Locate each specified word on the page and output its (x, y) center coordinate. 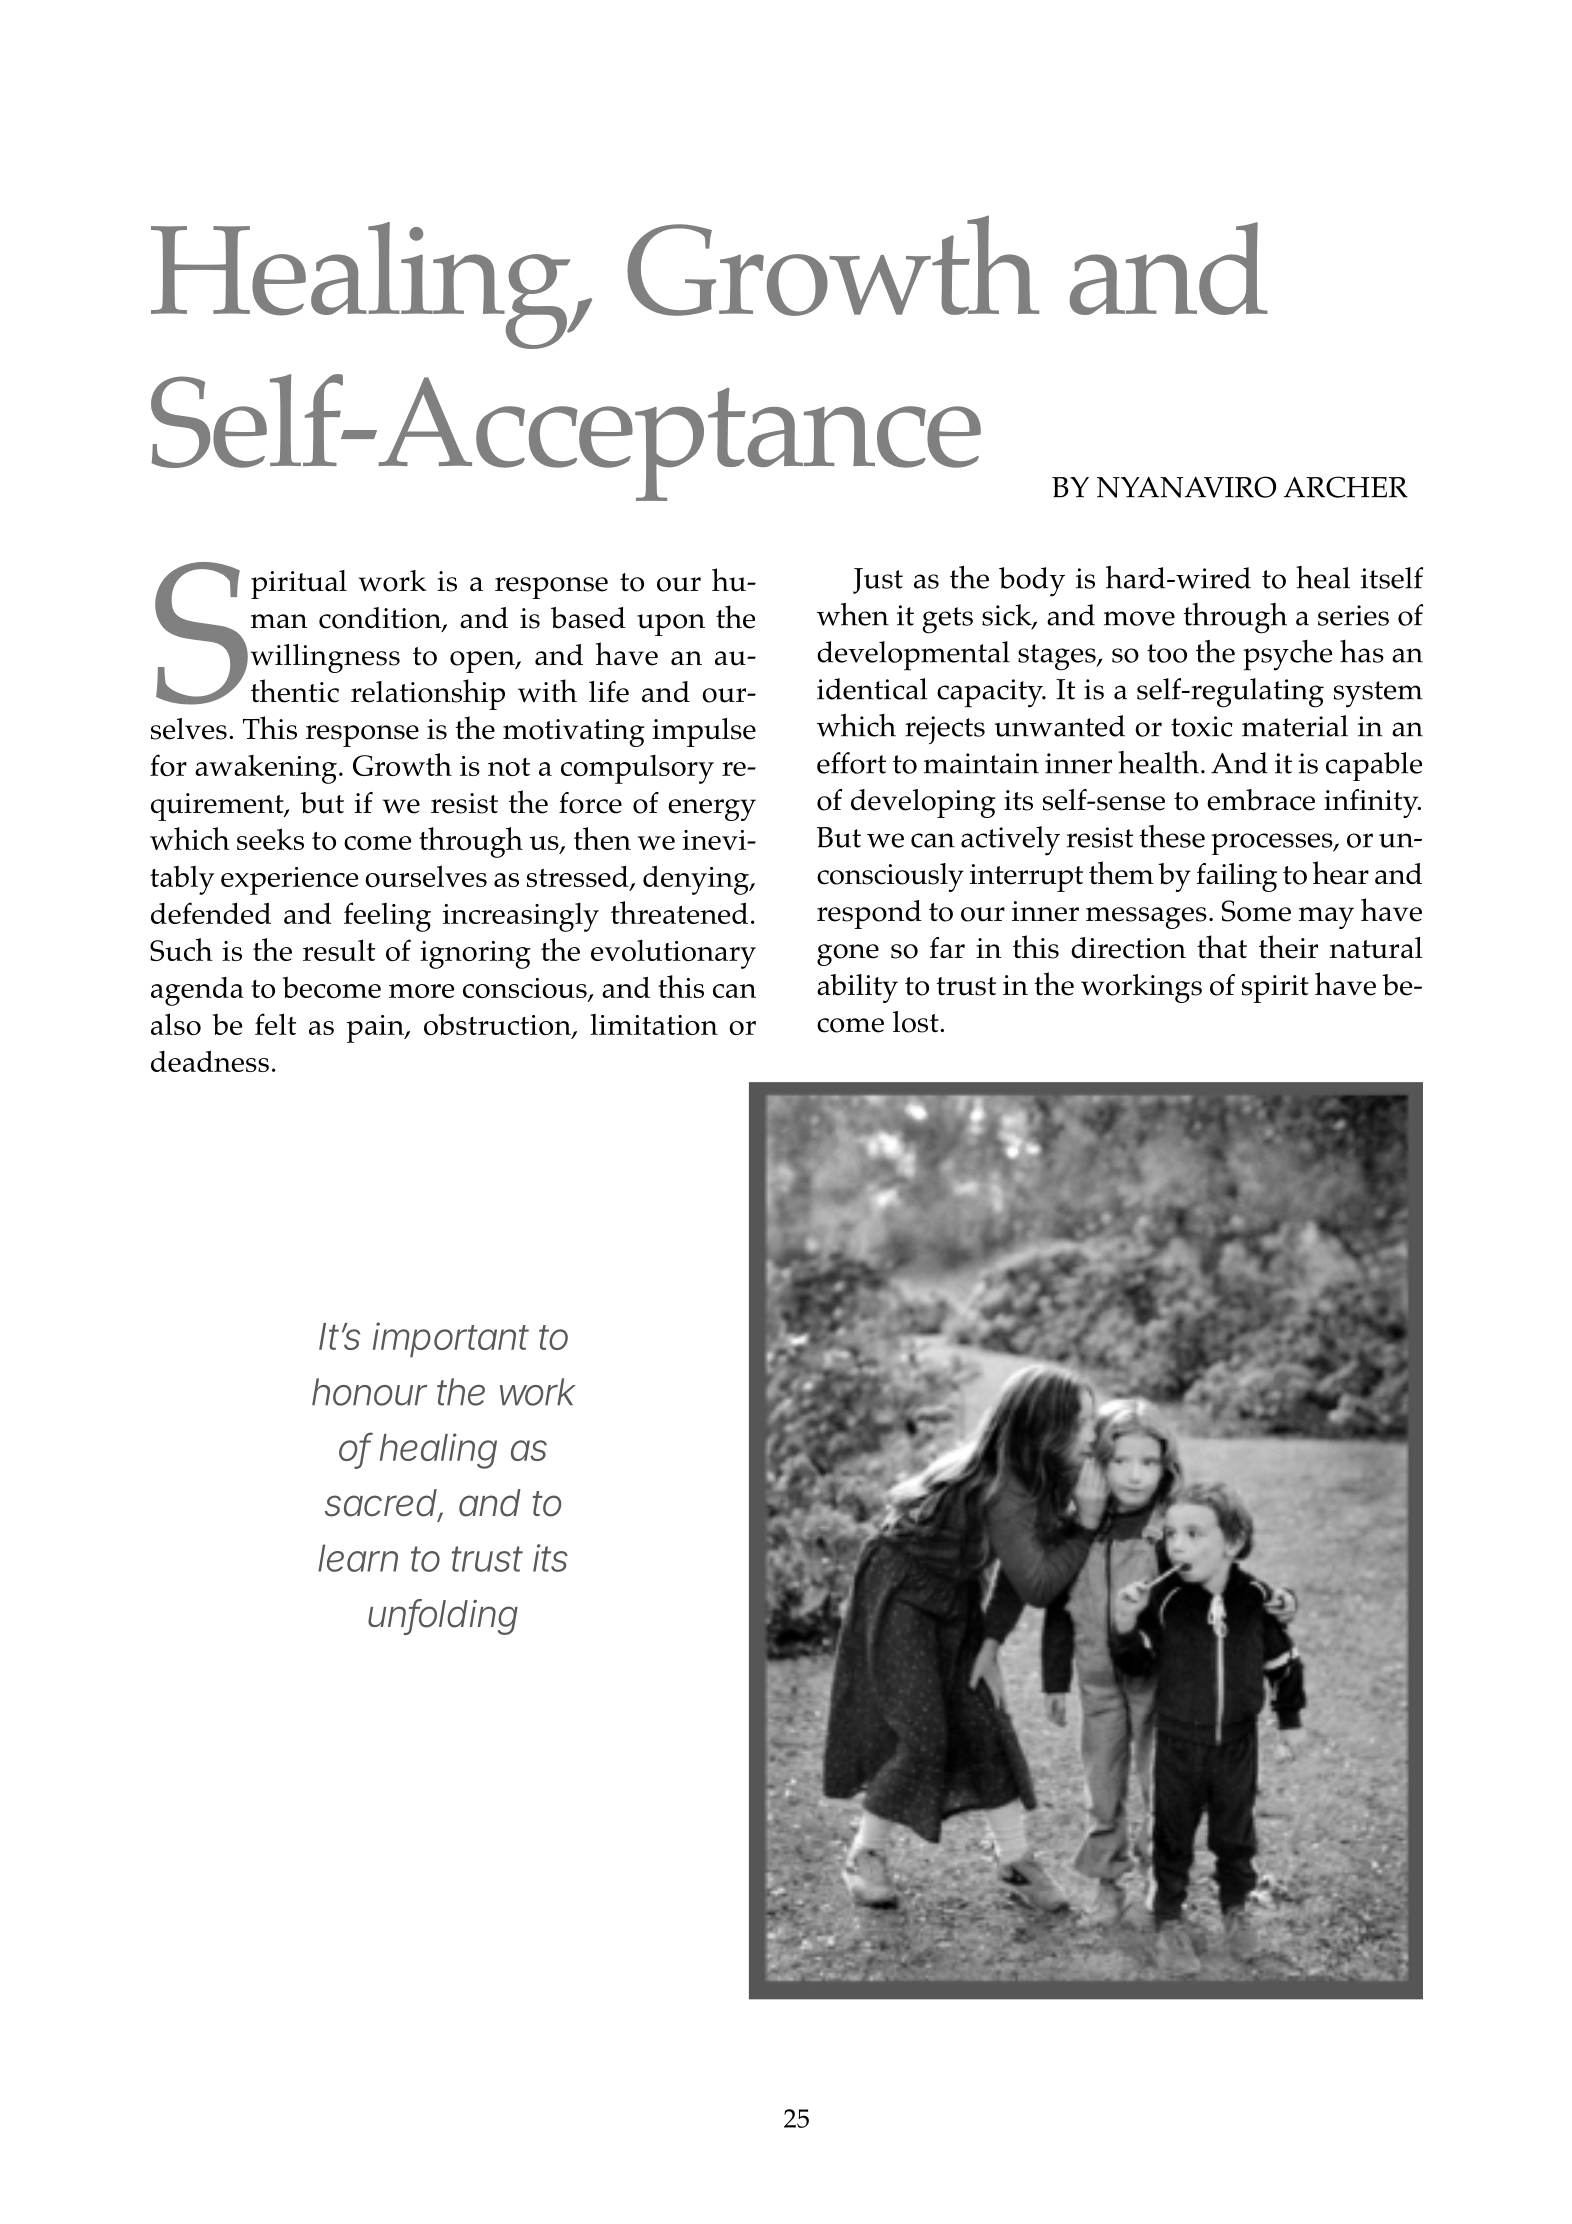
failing (1236, 877)
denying (697, 880)
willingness (325, 658)
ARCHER (1346, 487)
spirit (1275, 989)
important (451, 1340)
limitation (654, 1024)
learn (358, 1558)
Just (878, 581)
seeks (270, 839)
